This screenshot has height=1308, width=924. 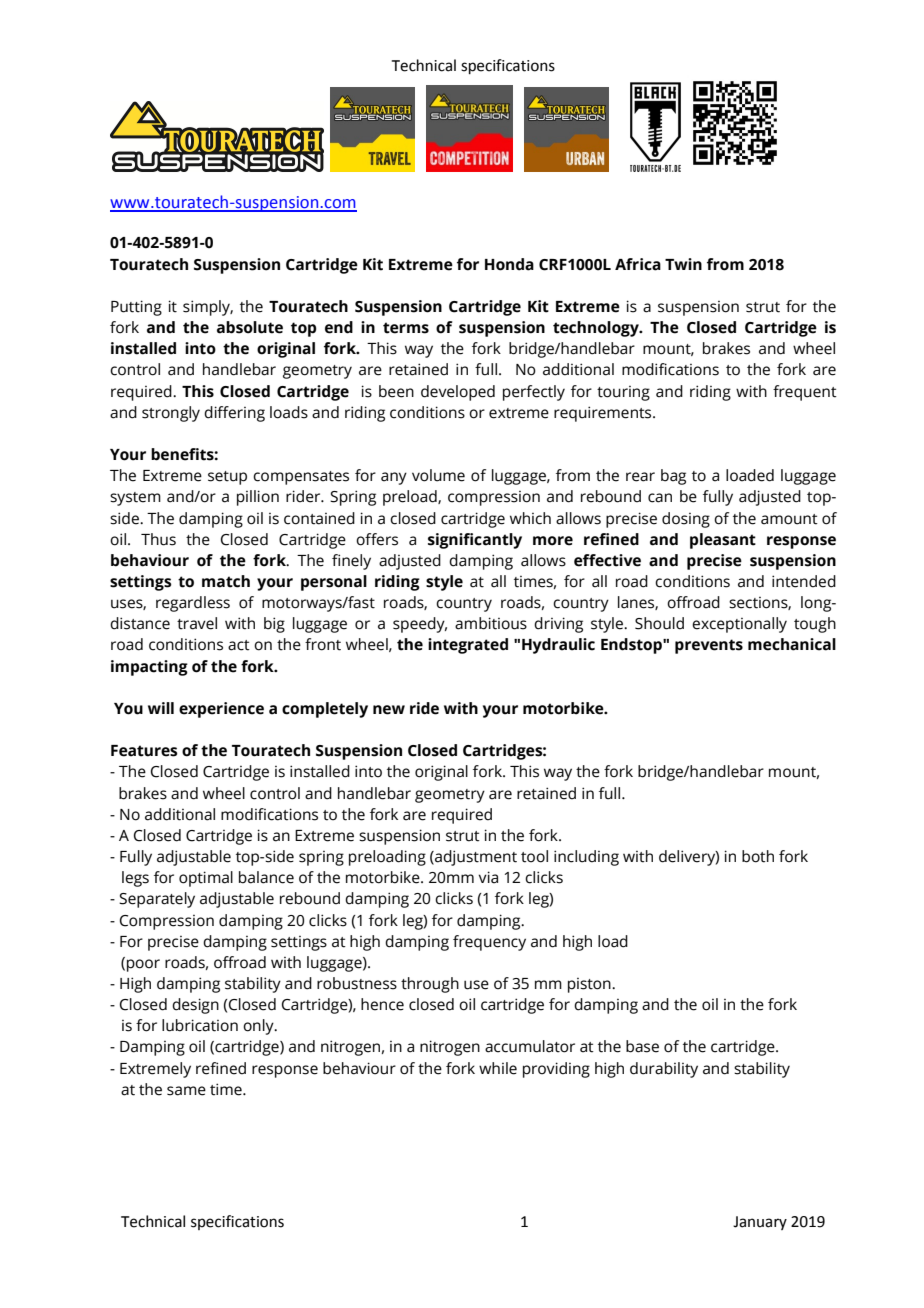 I want to click on design, so click(x=195, y=1006).
